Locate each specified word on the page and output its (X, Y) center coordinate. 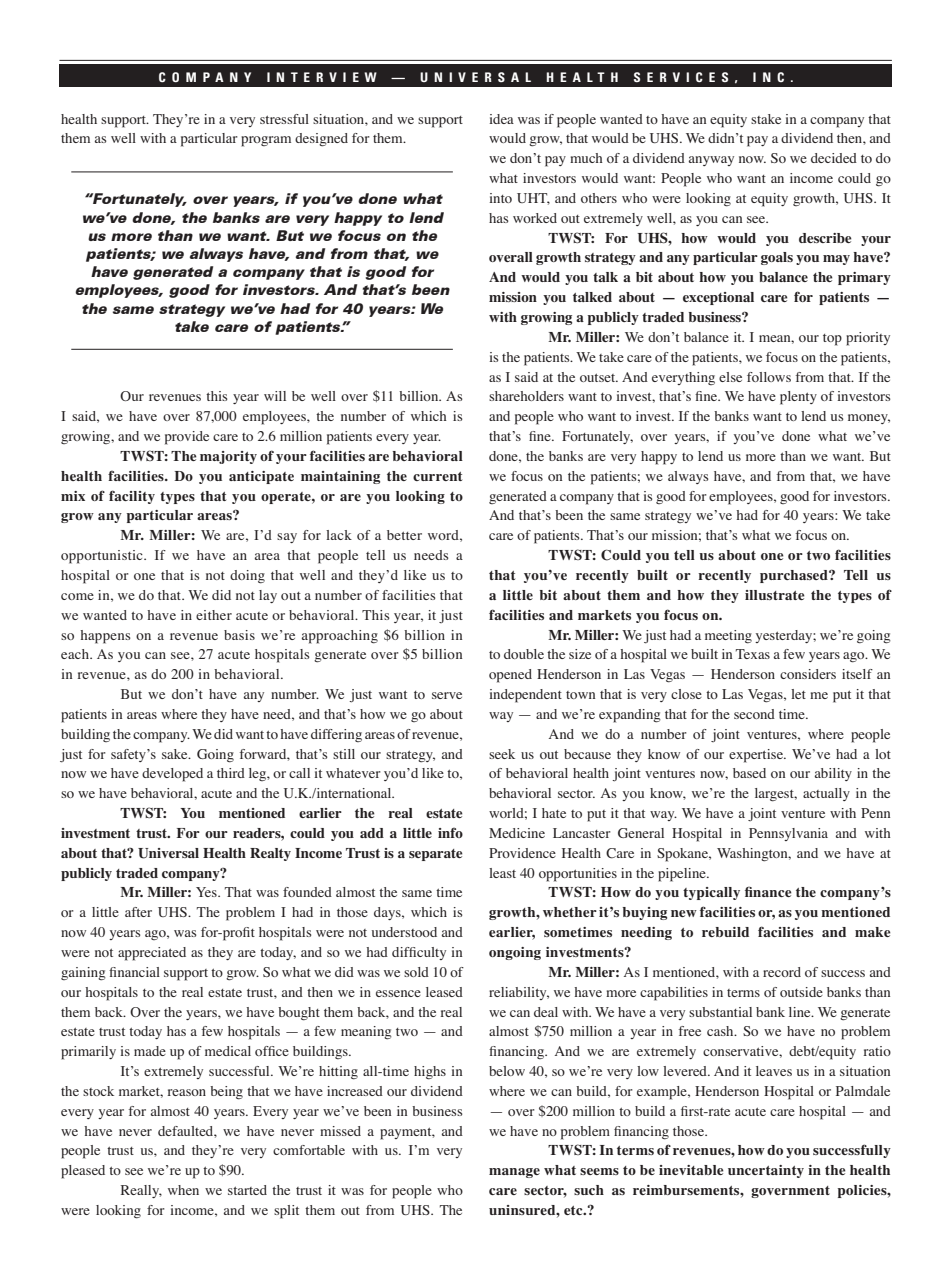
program (266, 141)
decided (834, 158)
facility (132, 497)
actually (826, 794)
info (450, 832)
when (183, 1190)
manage (514, 1173)
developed (172, 775)
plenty (798, 398)
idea (501, 119)
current (437, 476)
